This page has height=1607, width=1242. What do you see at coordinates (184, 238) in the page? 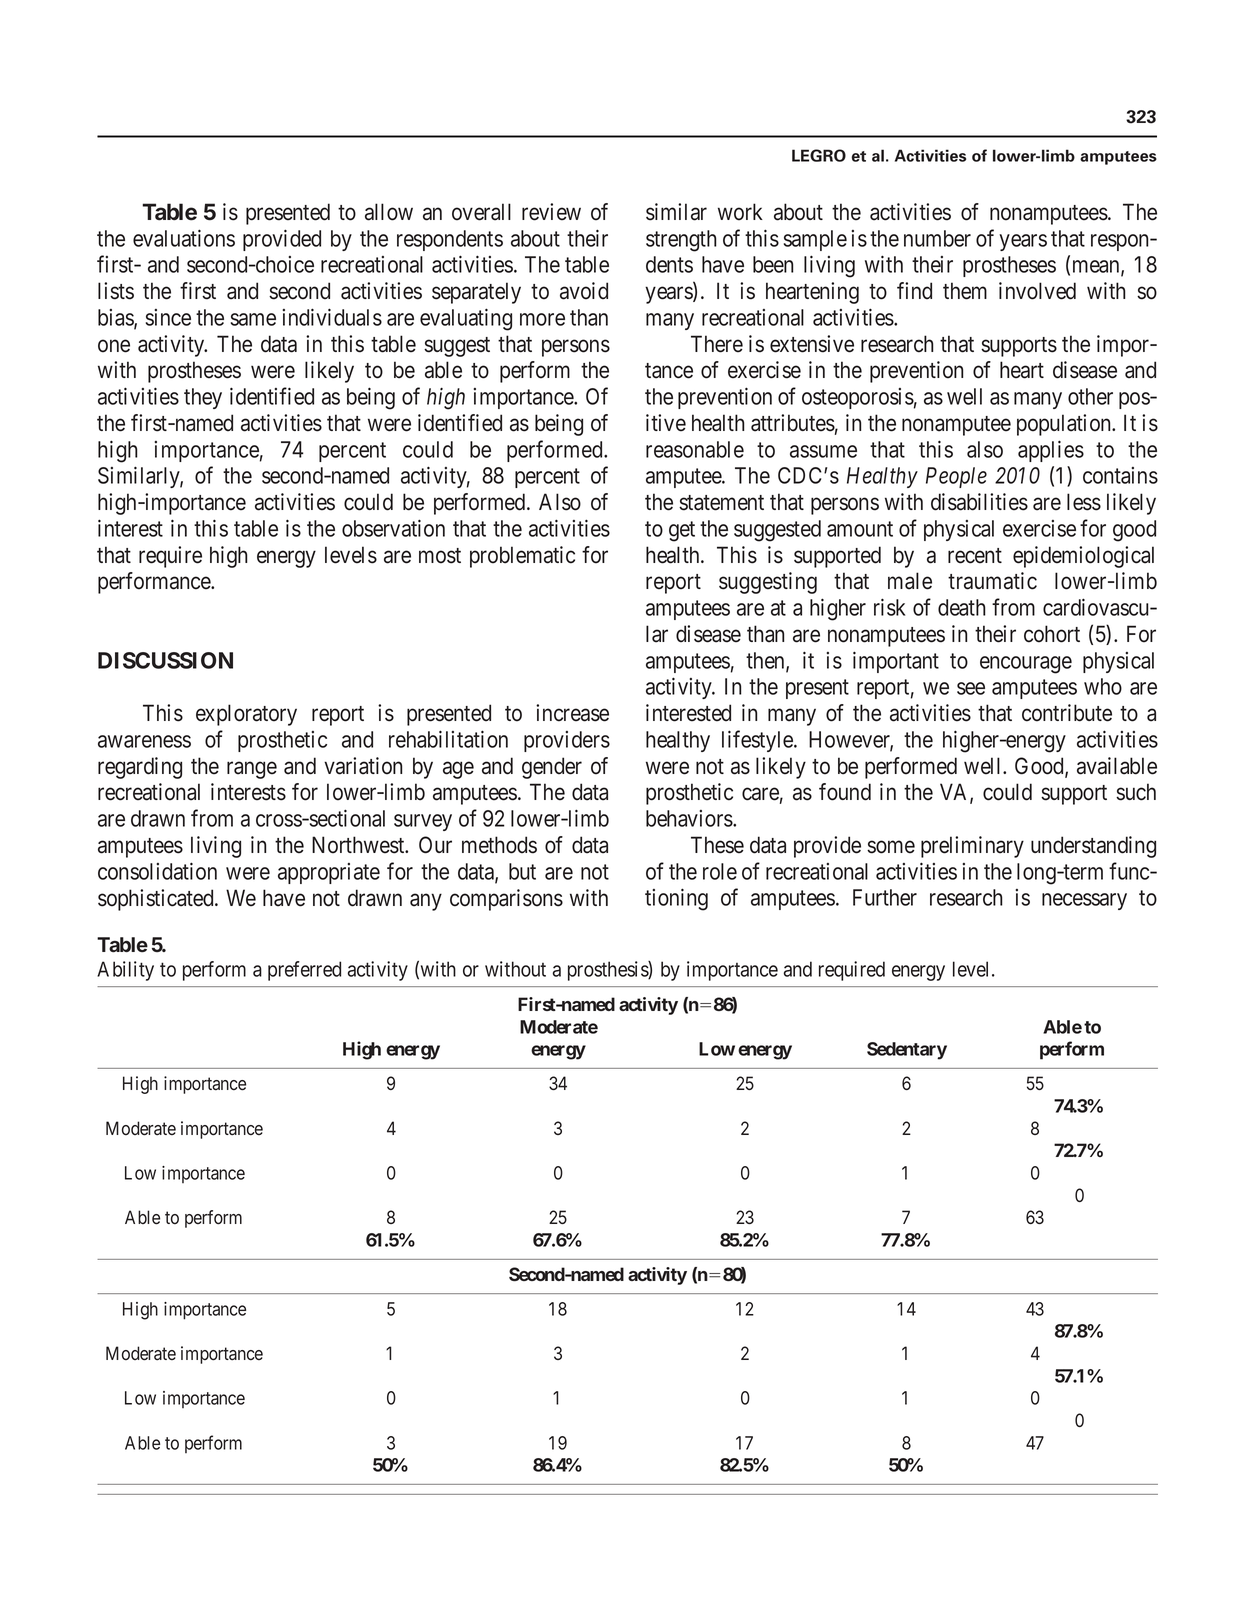
I see `evaluations` at bounding box center [184, 238].
